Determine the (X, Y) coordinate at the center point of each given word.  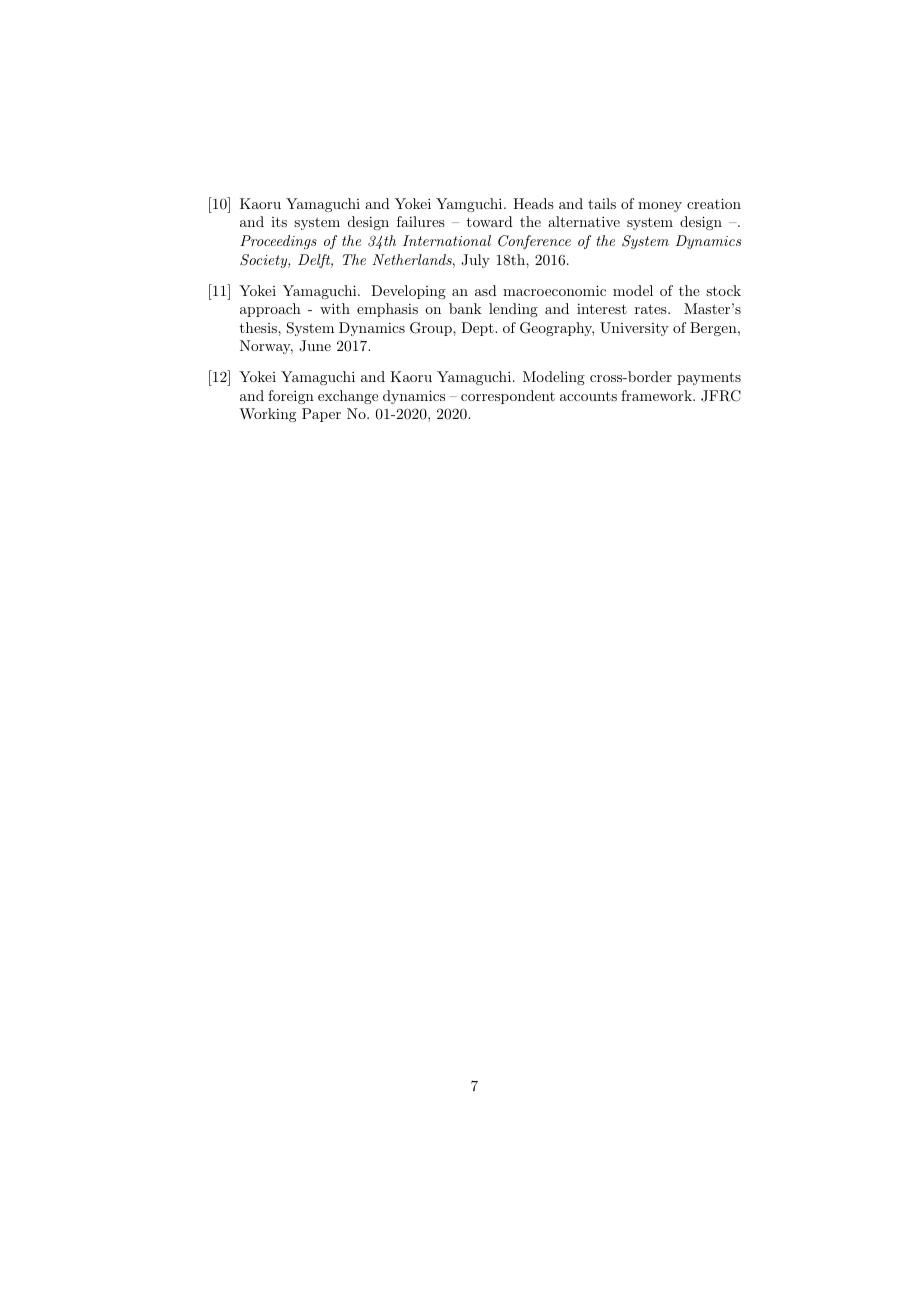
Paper (321, 415)
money (660, 207)
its (279, 222)
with (335, 308)
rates (652, 309)
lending (513, 310)
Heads (533, 203)
